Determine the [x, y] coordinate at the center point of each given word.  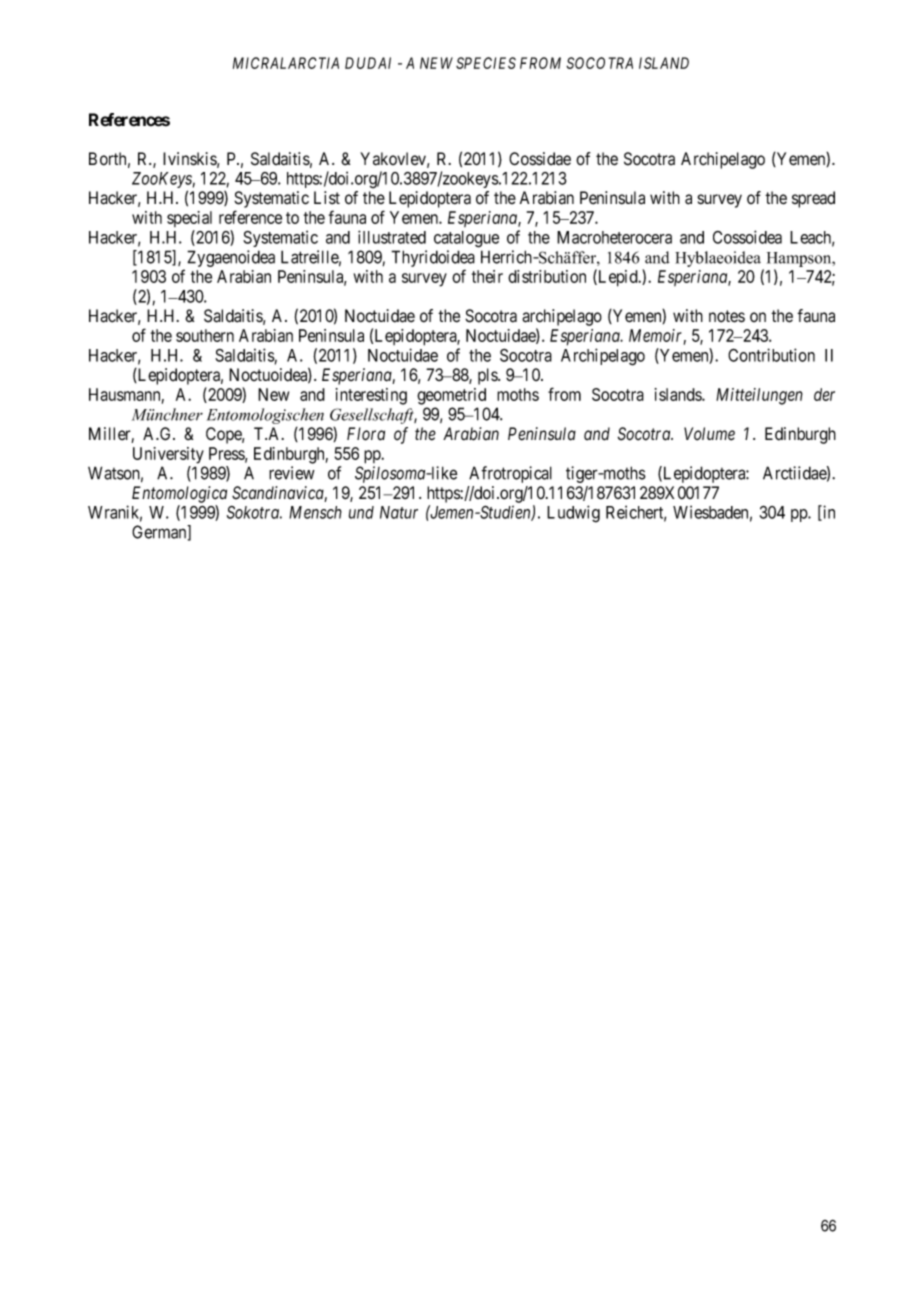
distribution [547, 276]
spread [813, 199]
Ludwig [573, 514]
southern [205, 335]
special [189, 219]
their [487, 276]
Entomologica [179, 494]
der [824, 394]
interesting [371, 396]
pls [488, 376]
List [327, 198]
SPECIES [486, 63]
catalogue [466, 239]
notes [727, 316]
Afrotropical [510, 474]
